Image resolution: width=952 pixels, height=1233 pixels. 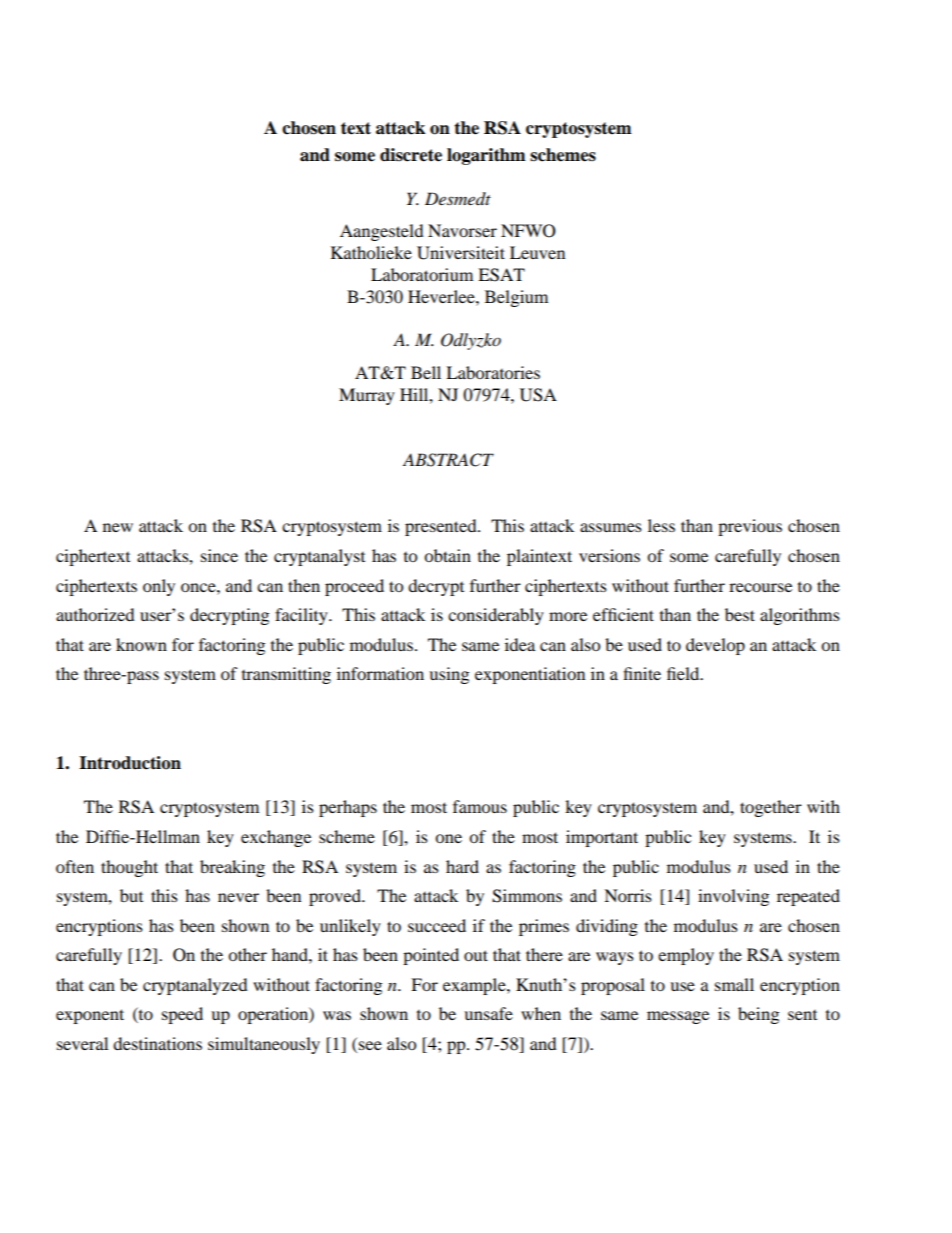 I want to click on using, so click(x=449, y=675).
